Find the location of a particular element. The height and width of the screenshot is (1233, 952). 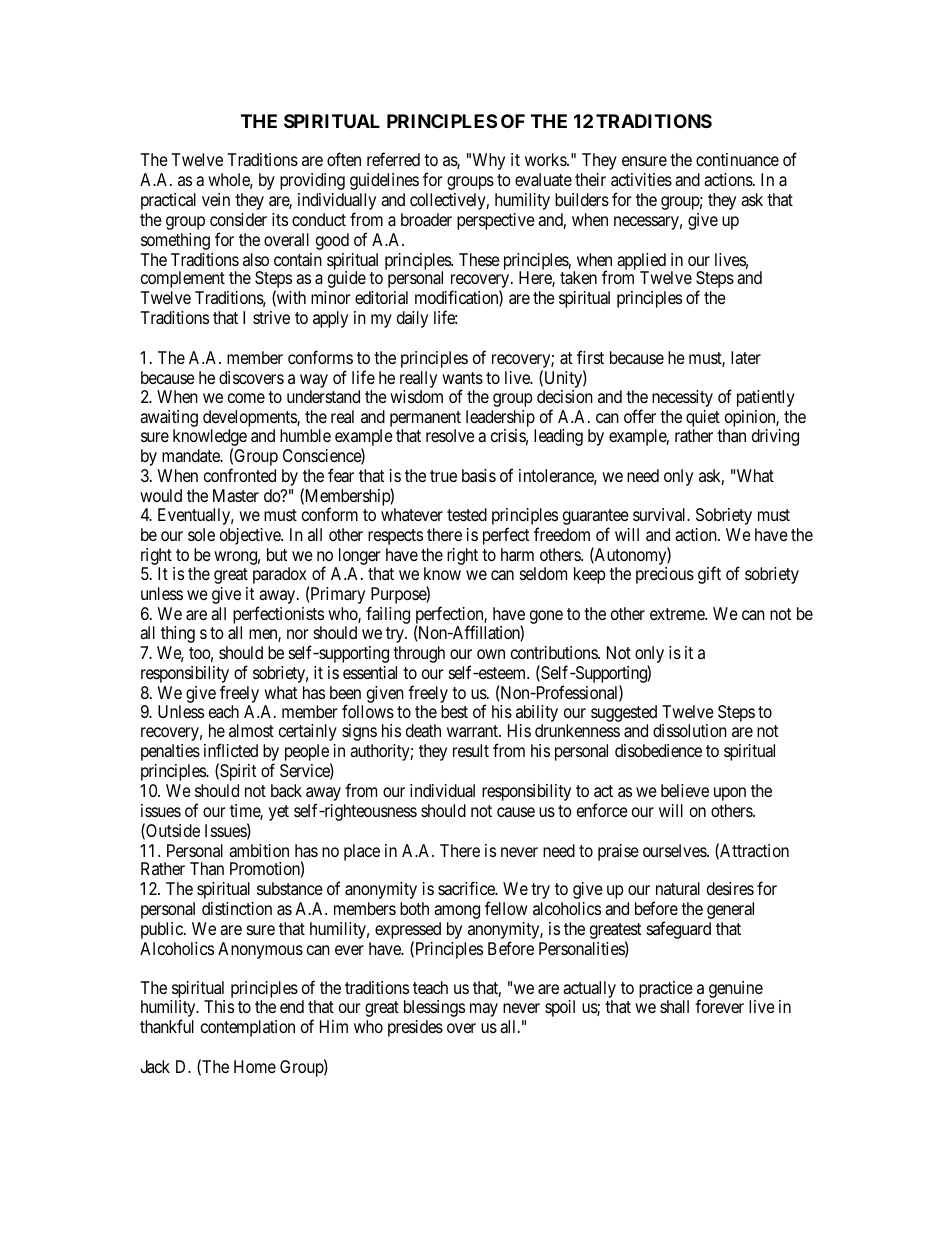

contemplation is located at coordinates (248, 1028).
